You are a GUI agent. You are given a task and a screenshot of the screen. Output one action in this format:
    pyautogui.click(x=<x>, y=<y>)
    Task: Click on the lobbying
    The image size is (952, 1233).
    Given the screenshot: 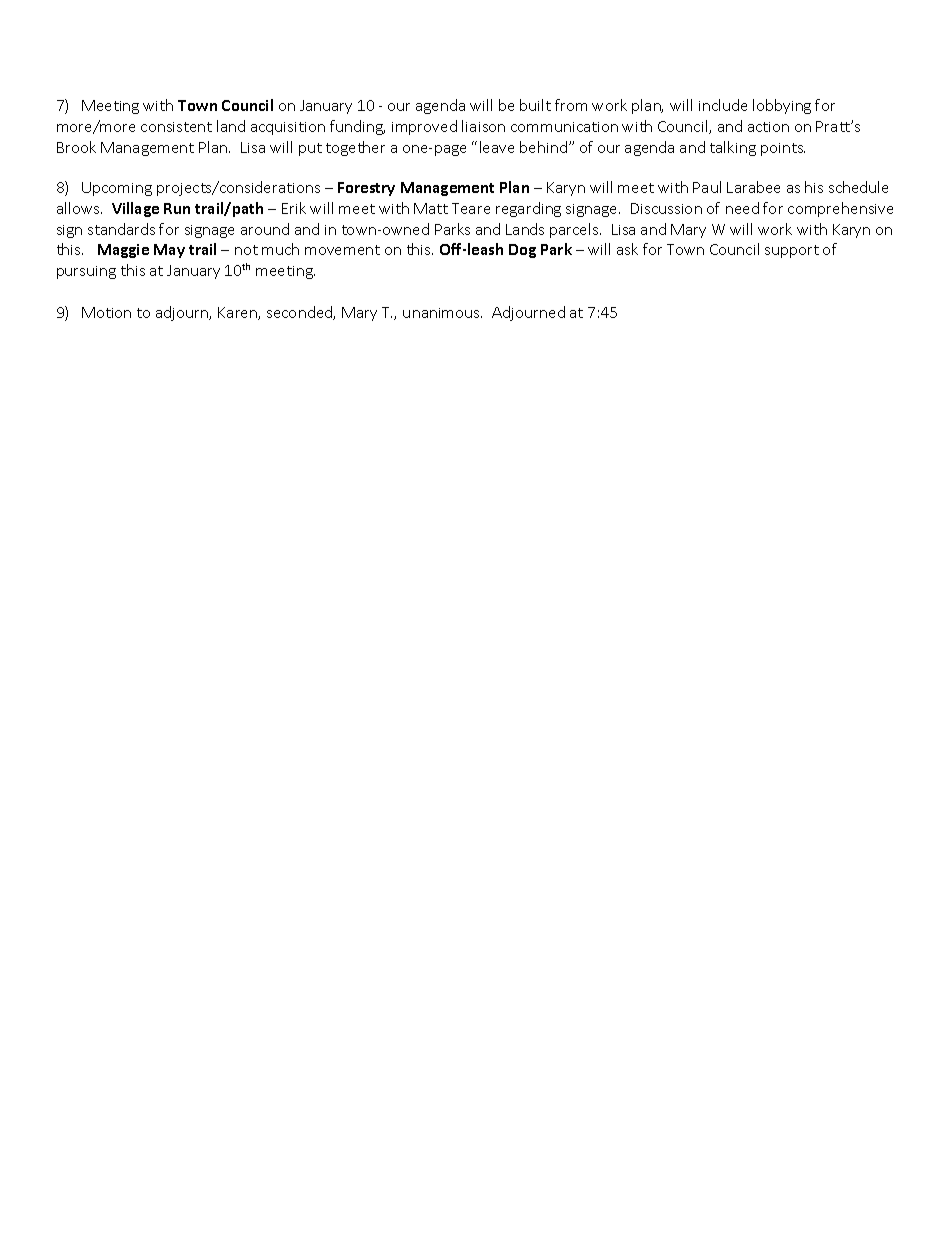 What is the action you would take?
    pyautogui.click(x=782, y=106)
